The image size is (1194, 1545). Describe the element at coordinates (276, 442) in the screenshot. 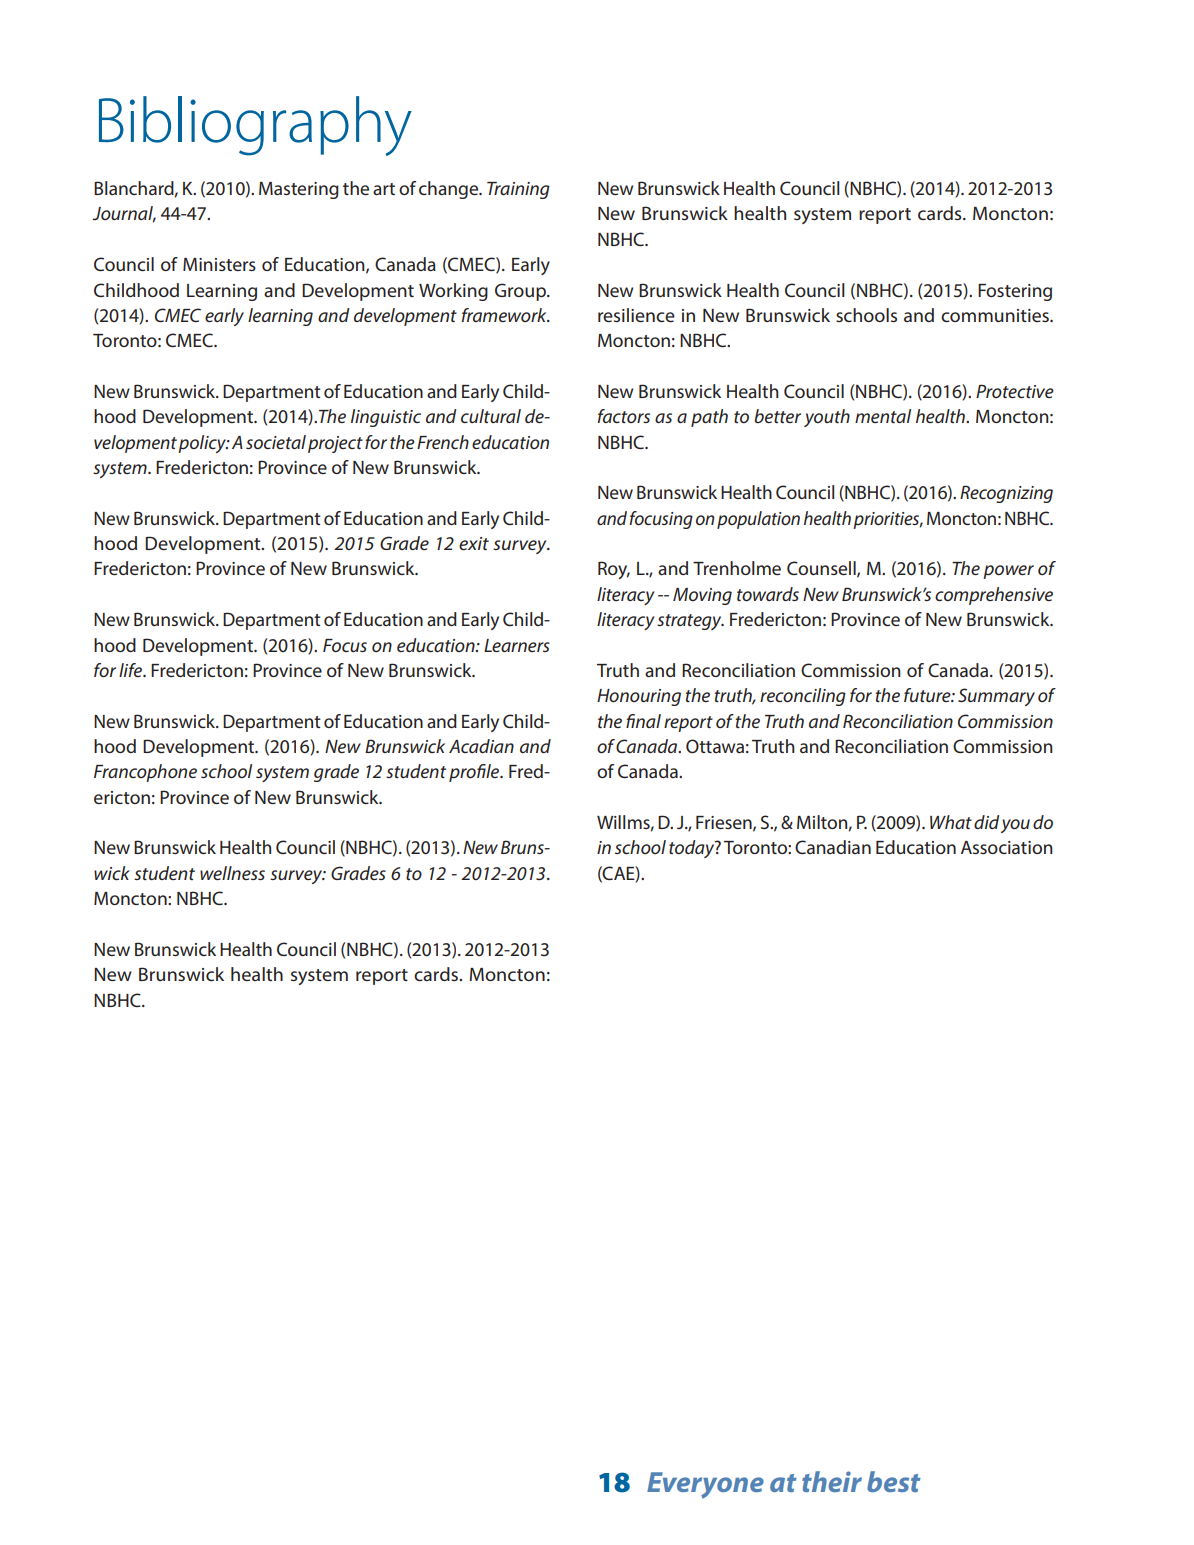

I see `societal` at that location.
